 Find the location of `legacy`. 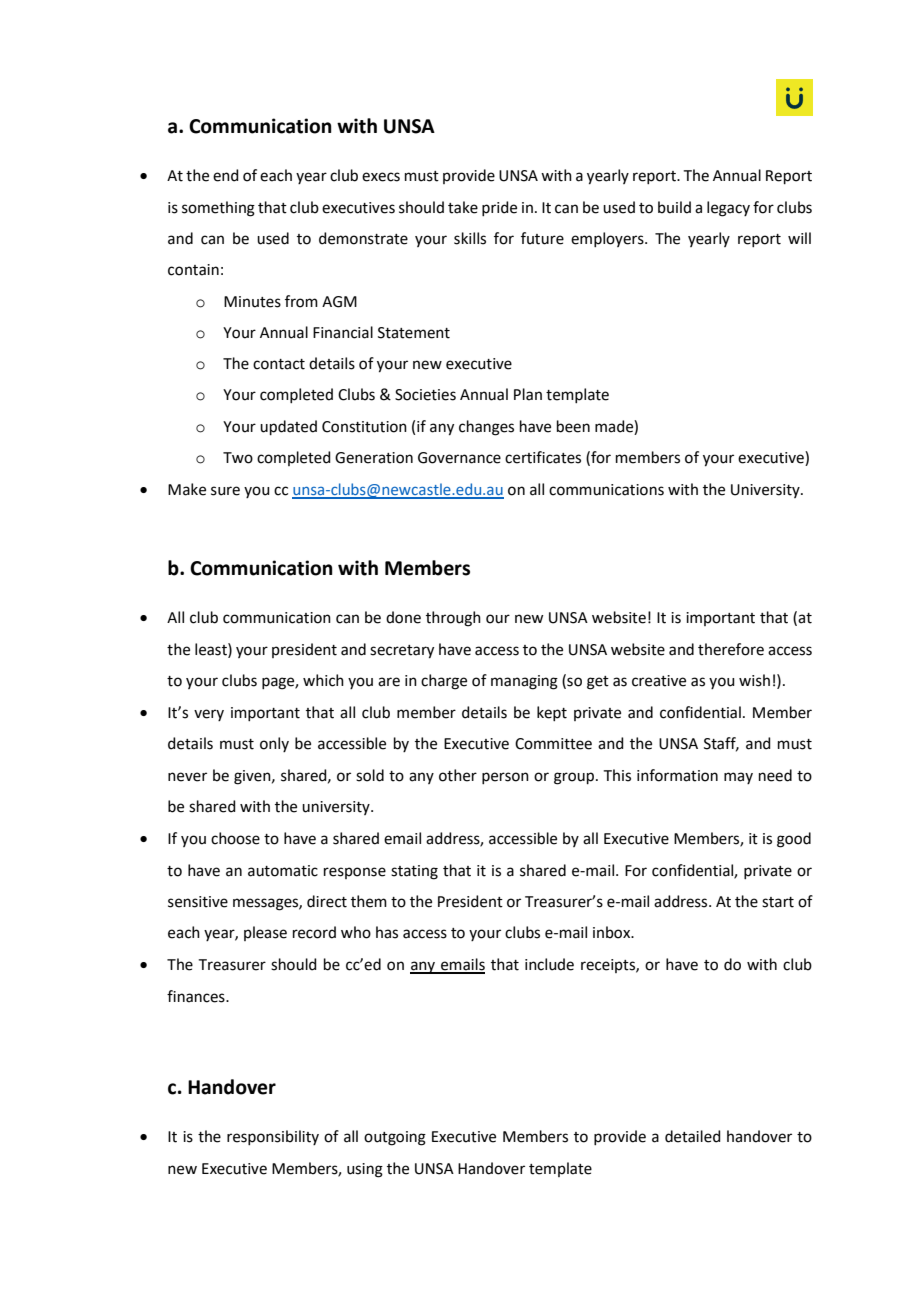

legacy is located at coordinates (728, 209).
